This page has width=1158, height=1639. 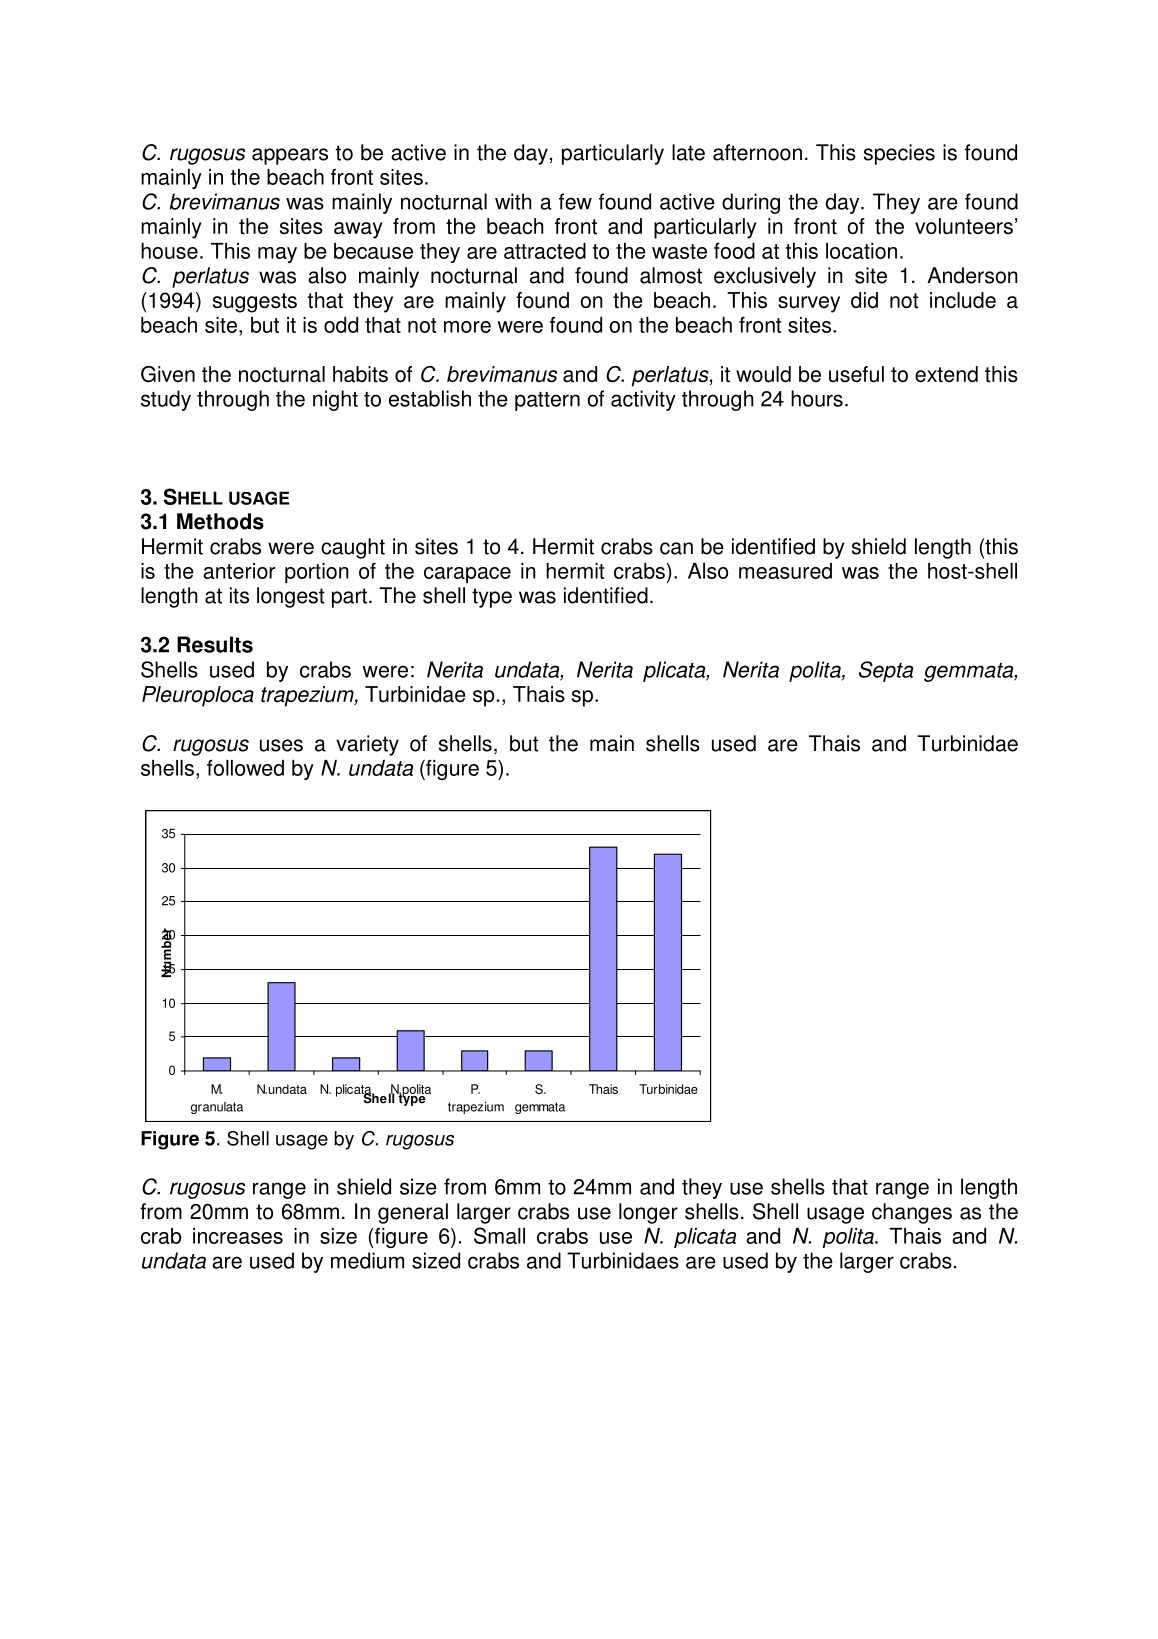 I want to click on Septa, so click(x=886, y=671).
